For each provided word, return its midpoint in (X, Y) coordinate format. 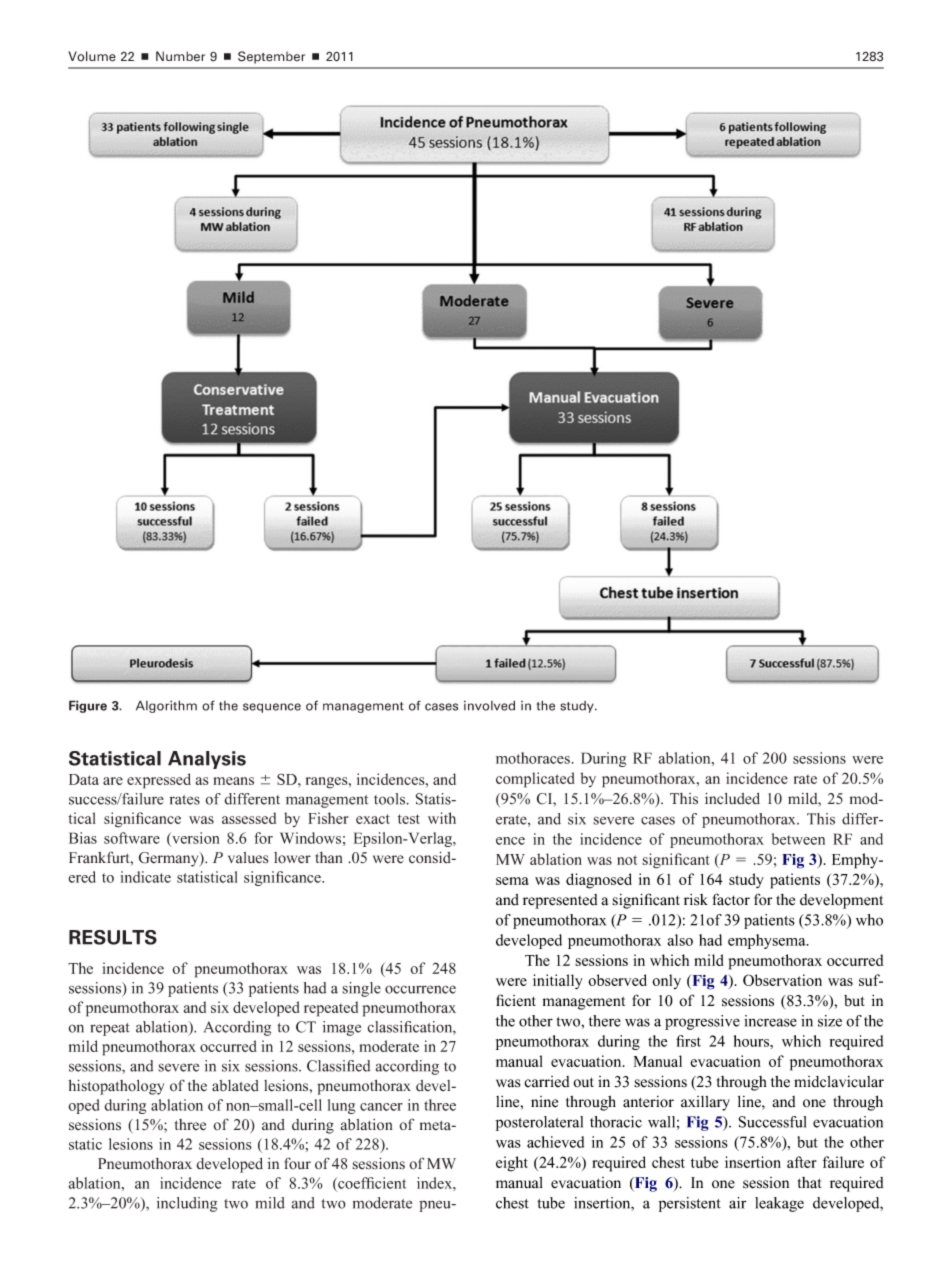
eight (512, 1164)
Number (180, 56)
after (802, 1162)
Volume (92, 56)
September (271, 57)
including (187, 1204)
